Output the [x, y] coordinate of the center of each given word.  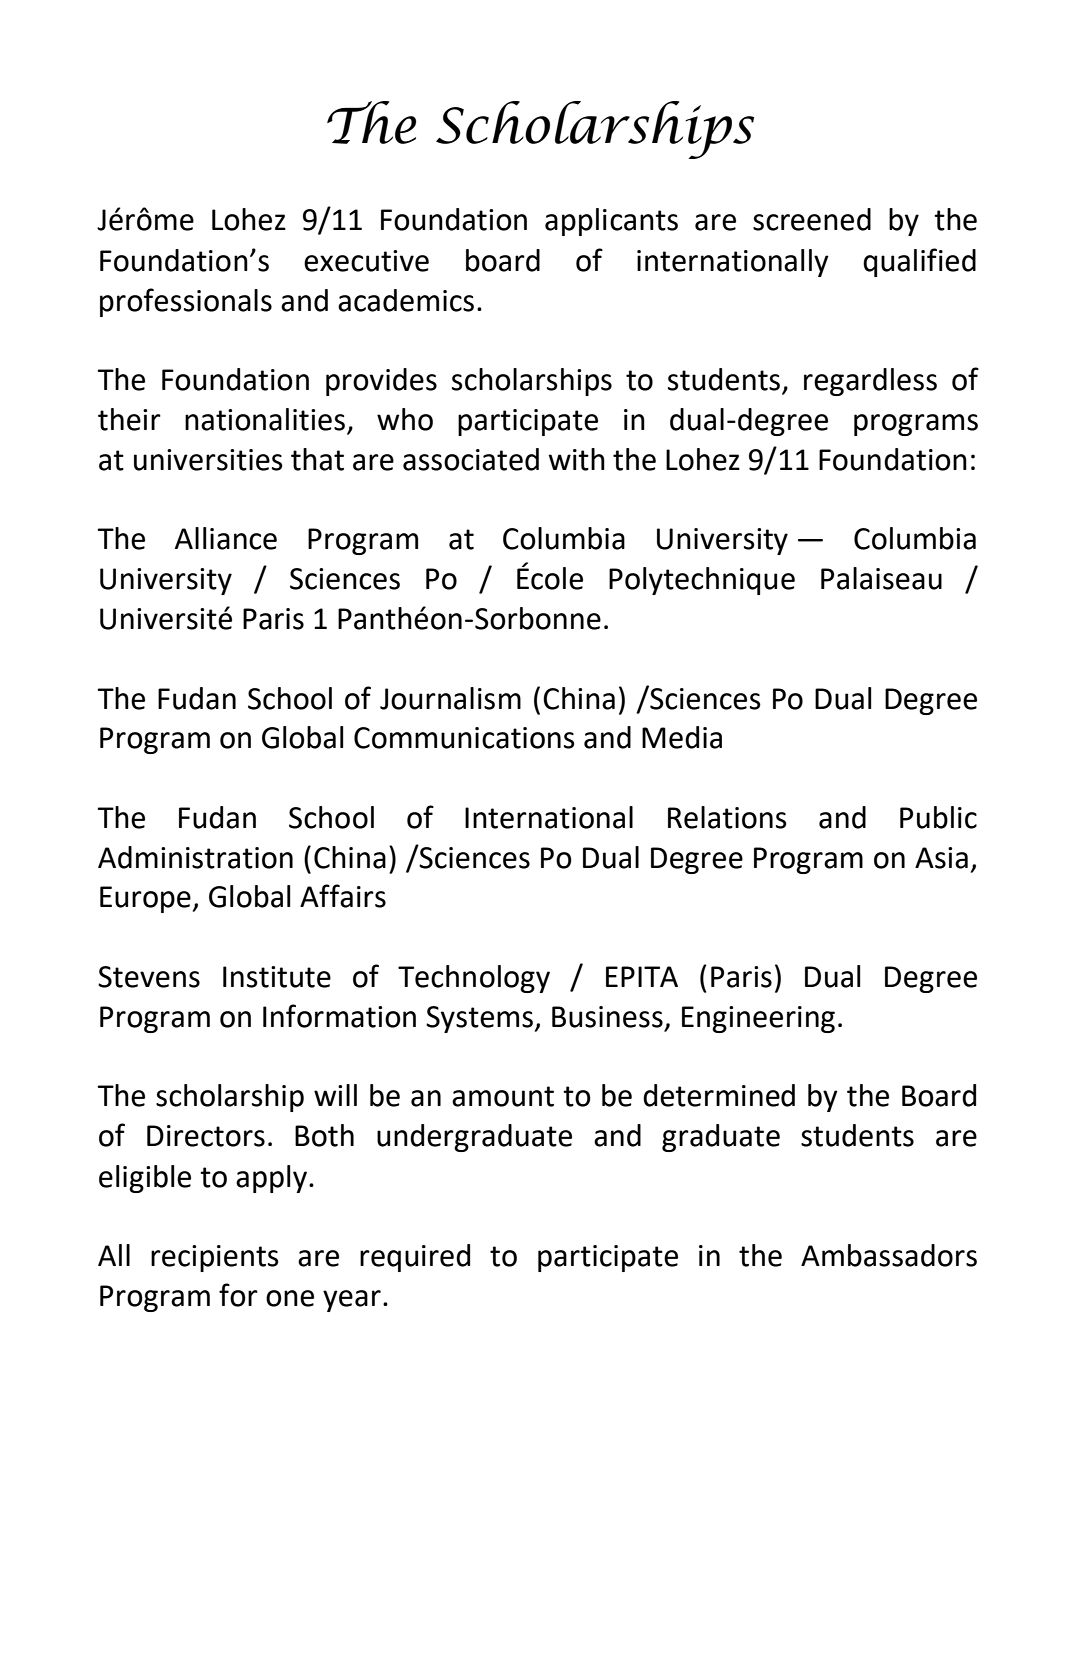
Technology [474, 979]
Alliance [226, 538]
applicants [611, 222]
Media [682, 737]
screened [812, 219]
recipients [215, 1258]
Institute [277, 977]
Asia [941, 858]
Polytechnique [702, 581]
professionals [186, 302]
